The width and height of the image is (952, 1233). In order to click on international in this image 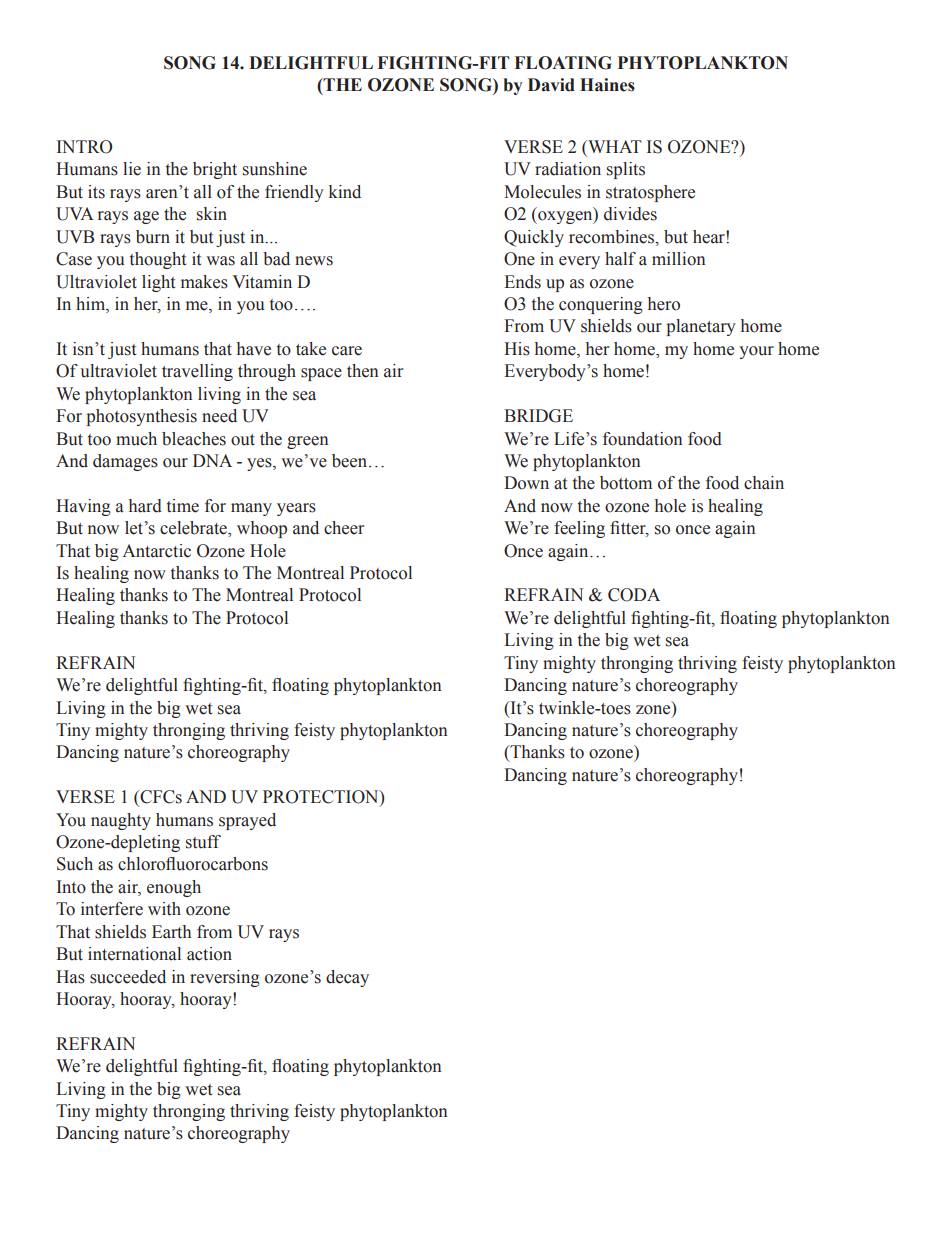, I will do `click(134, 954)`.
